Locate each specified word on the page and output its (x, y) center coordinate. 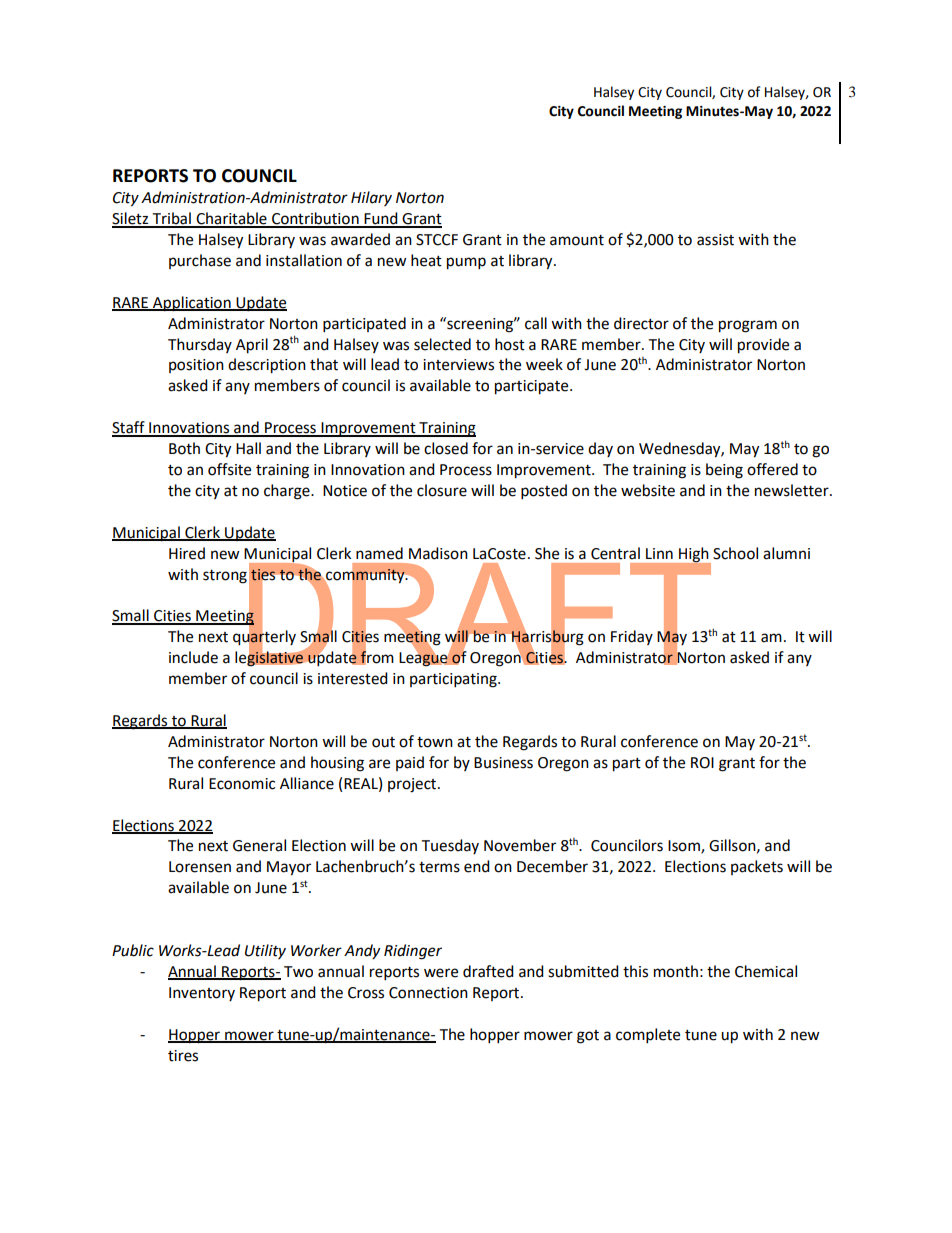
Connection (428, 993)
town (435, 742)
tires (183, 1056)
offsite (229, 469)
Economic (242, 784)
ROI (702, 763)
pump (466, 263)
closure (442, 490)
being (724, 471)
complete (648, 1036)
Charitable (231, 219)
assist (715, 240)
